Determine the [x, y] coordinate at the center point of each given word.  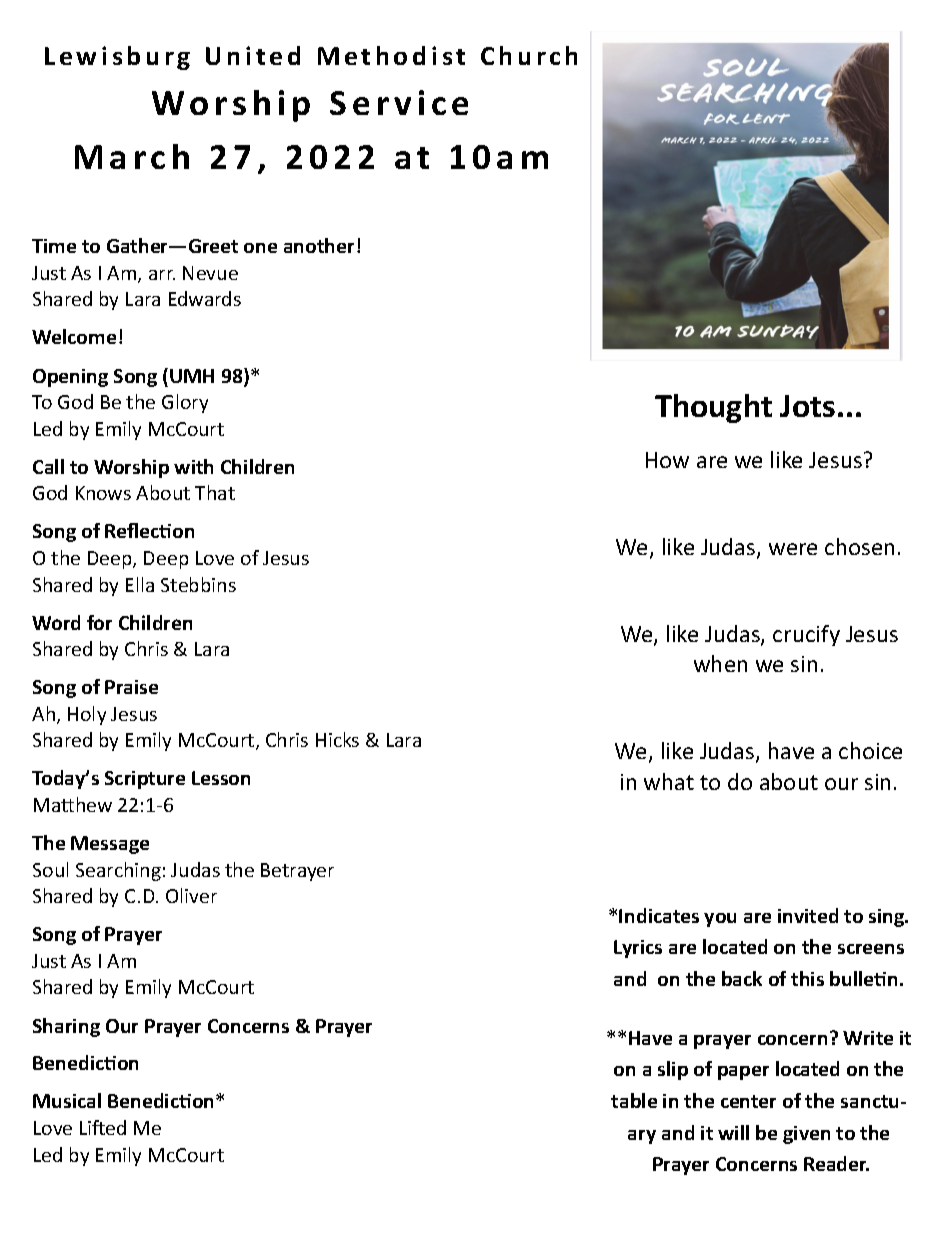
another [319, 245]
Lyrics [638, 949]
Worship [131, 468]
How [667, 460]
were [793, 549]
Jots [807, 406]
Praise [131, 687]
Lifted [103, 1127]
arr [162, 275]
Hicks [337, 739]
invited [808, 915]
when [720, 663]
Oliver [191, 895]
